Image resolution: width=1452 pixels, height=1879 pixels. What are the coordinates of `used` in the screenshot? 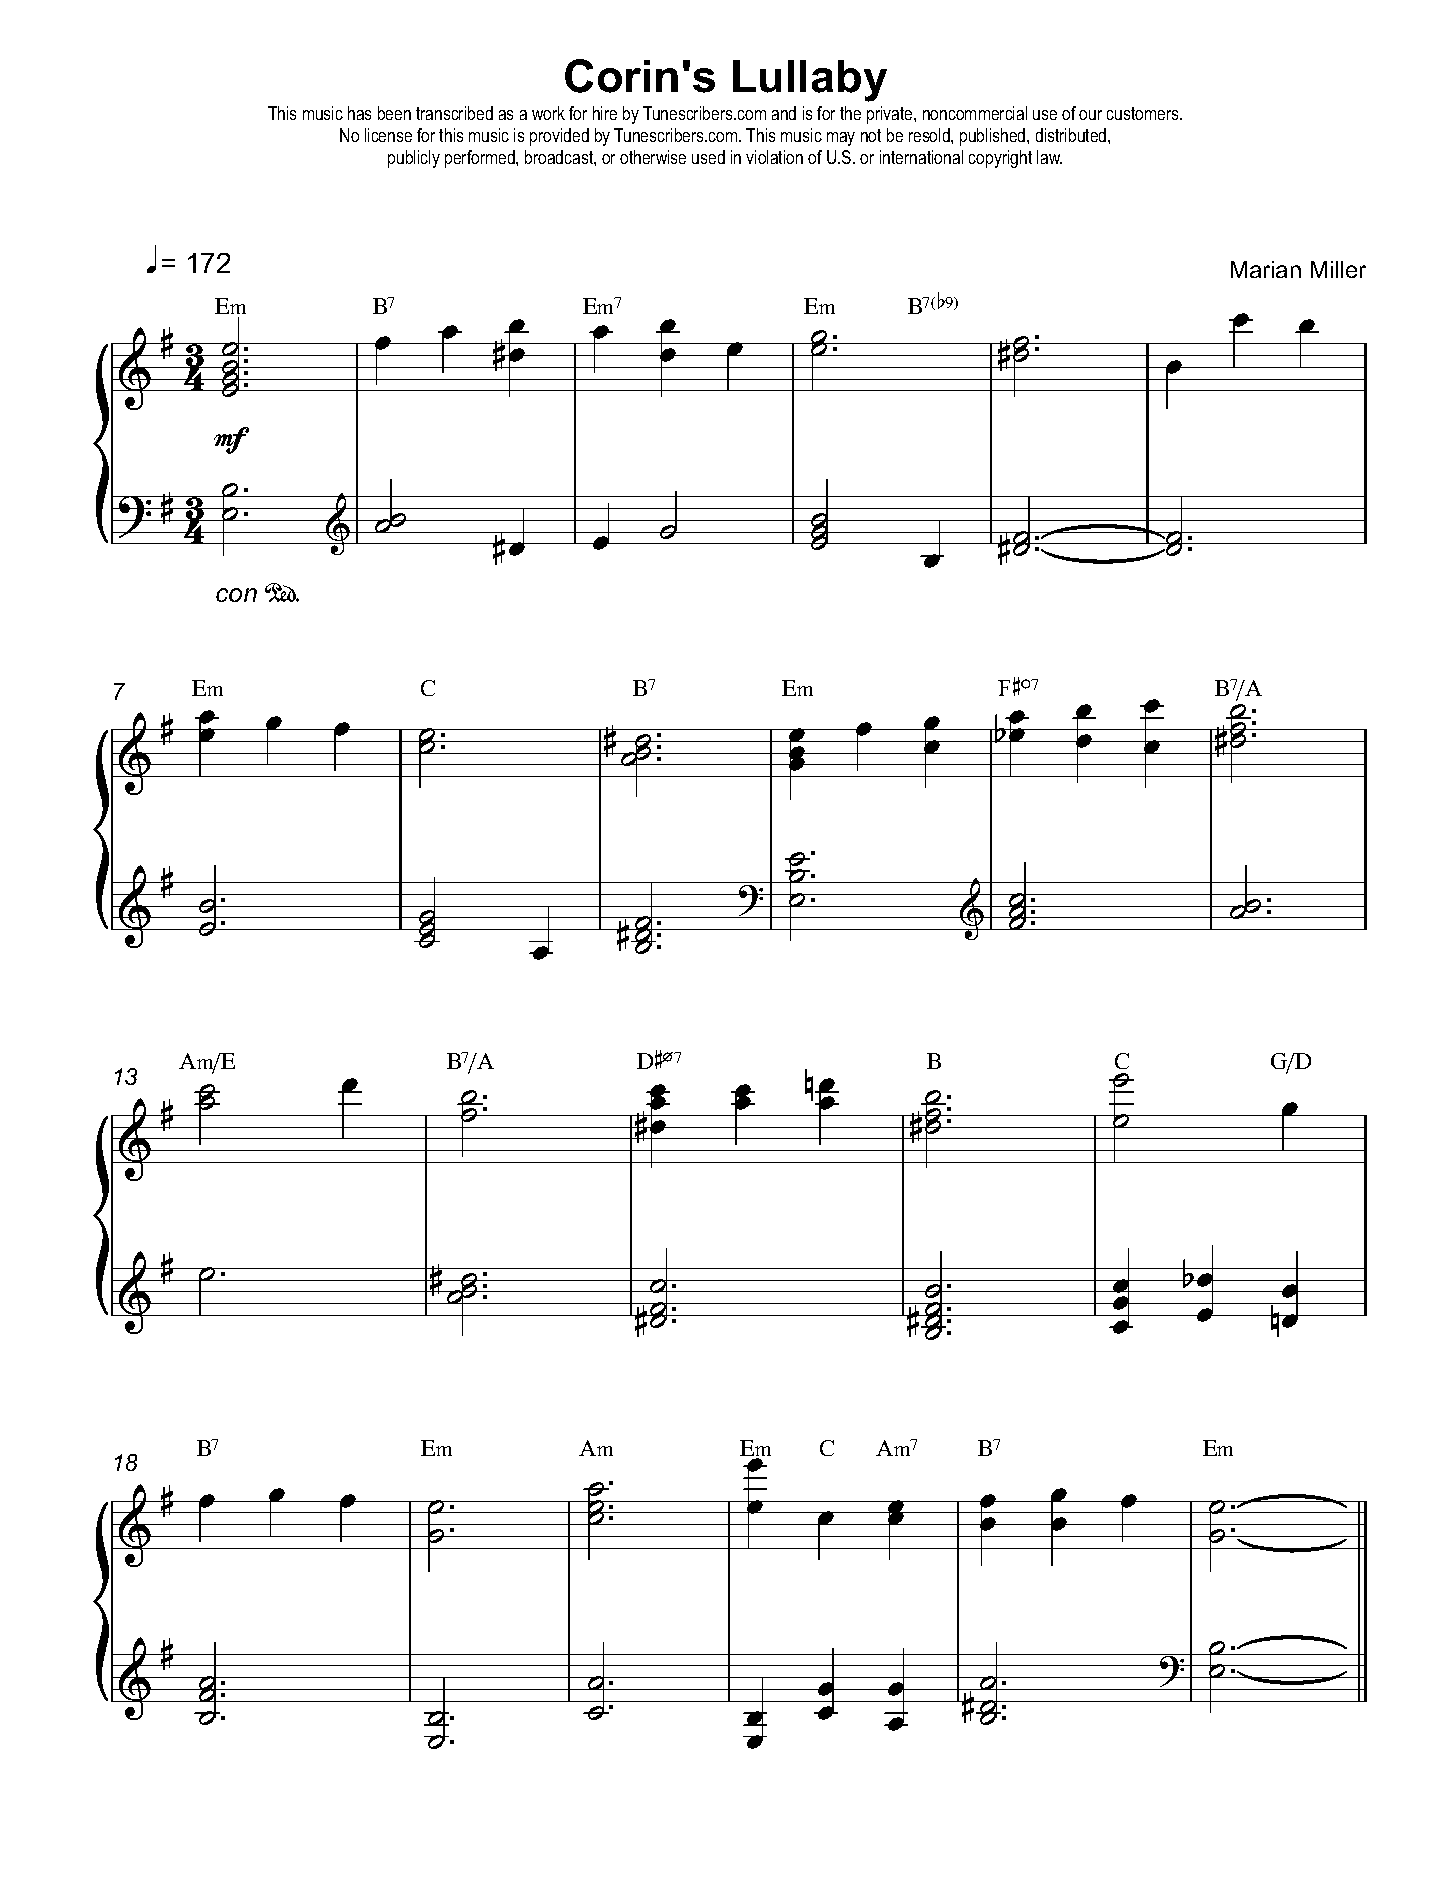 It's located at (708, 157).
